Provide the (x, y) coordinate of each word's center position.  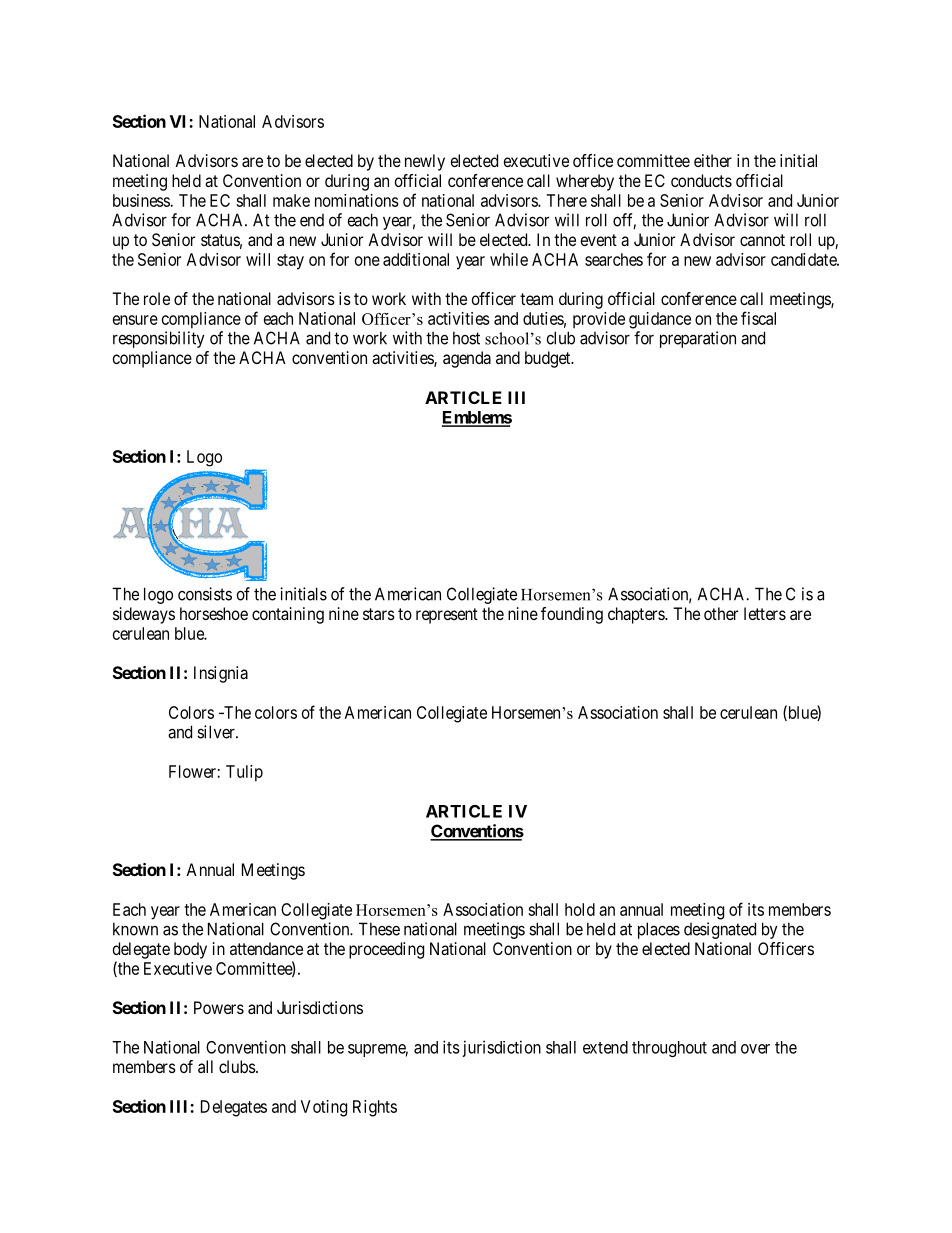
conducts (701, 180)
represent (447, 616)
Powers (219, 1007)
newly (425, 162)
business (142, 200)
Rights (375, 1108)
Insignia (221, 674)
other (721, 613)
